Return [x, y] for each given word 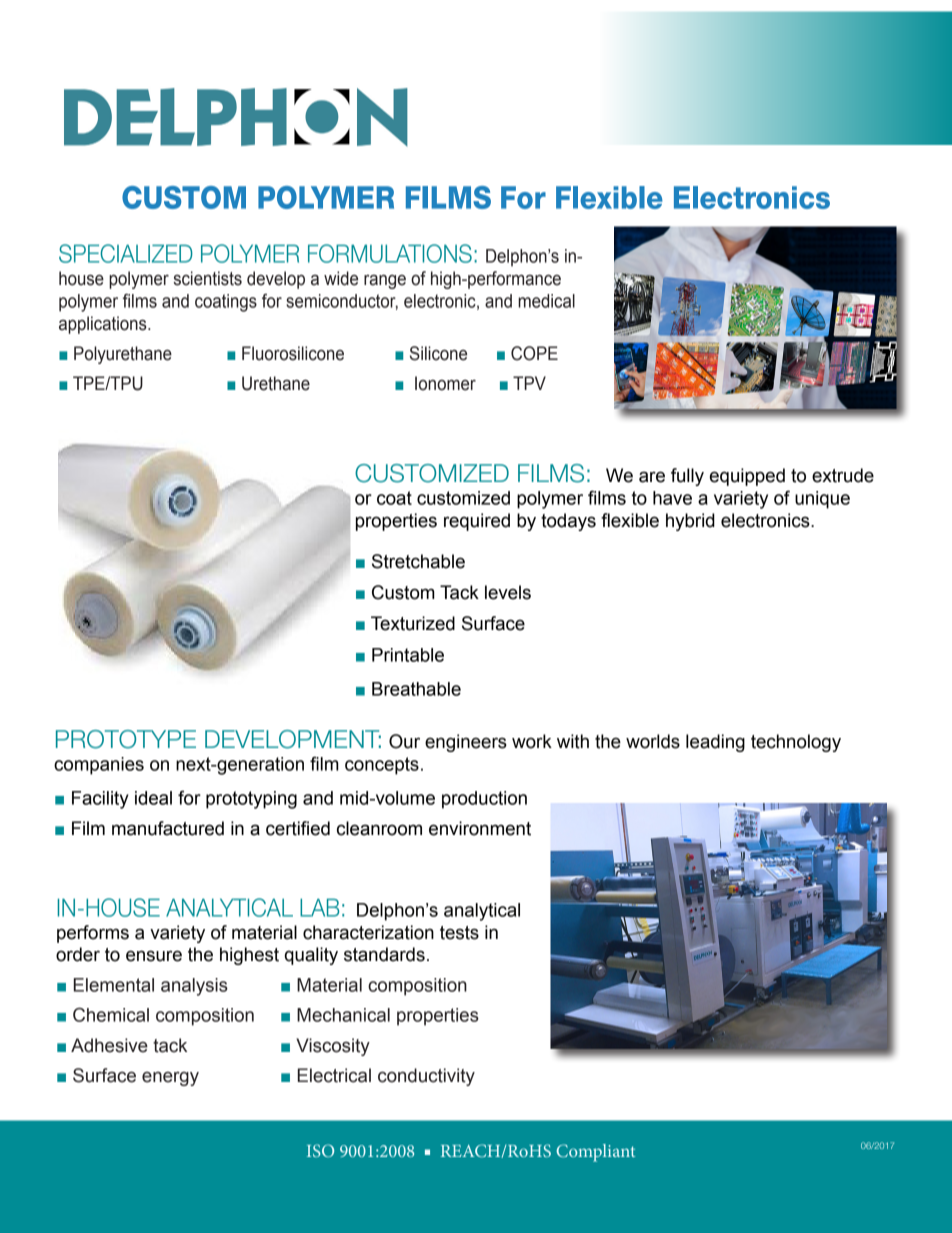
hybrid [690, 522]
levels [508, 592]
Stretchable [418, 561]
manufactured [168, 828]
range [385, 282]
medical [546, 301]
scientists [207, 278]
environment [480, 828]
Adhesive [109, 1045]
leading [715, 743]
